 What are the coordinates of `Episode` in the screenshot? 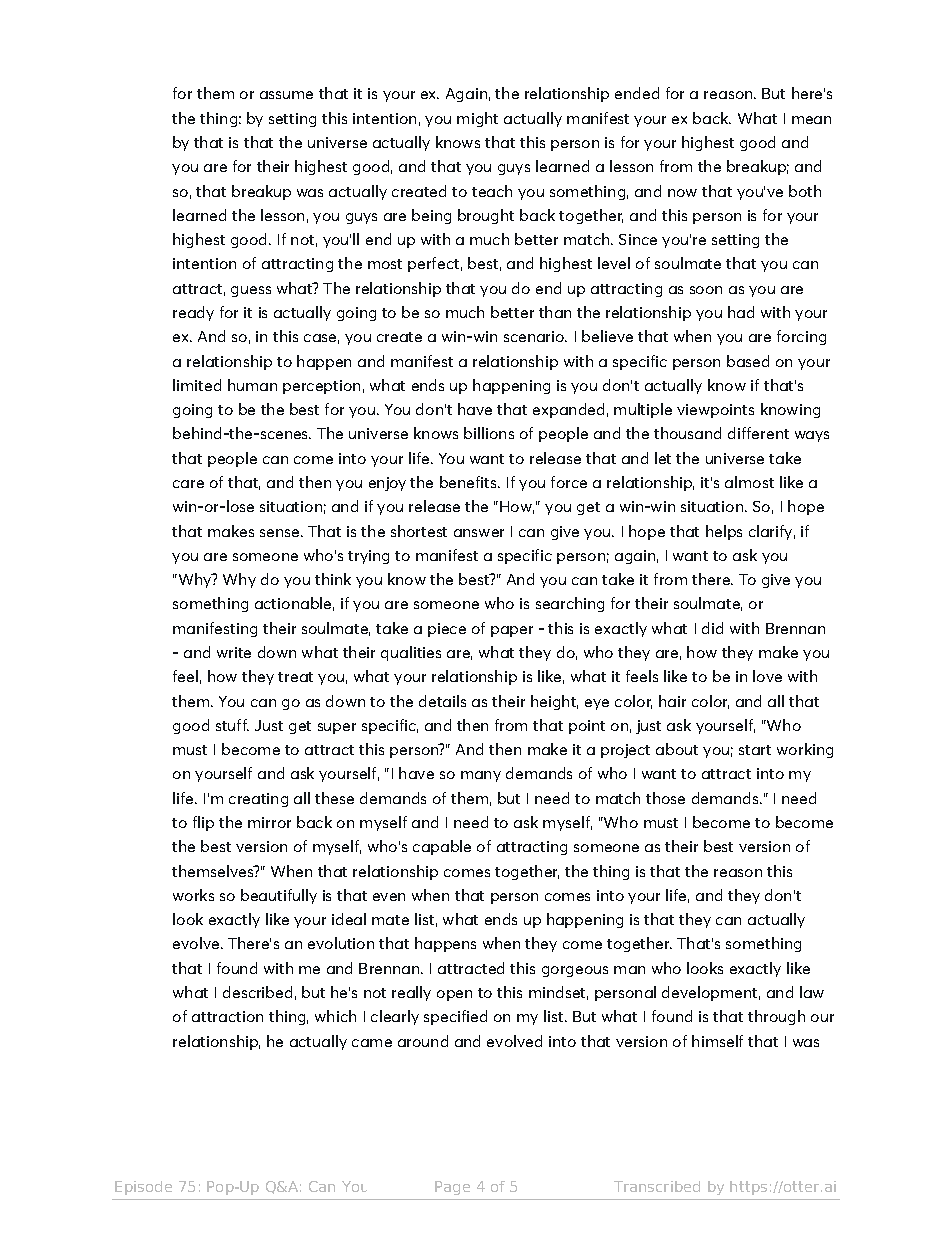 It's located at (143, 1188).
